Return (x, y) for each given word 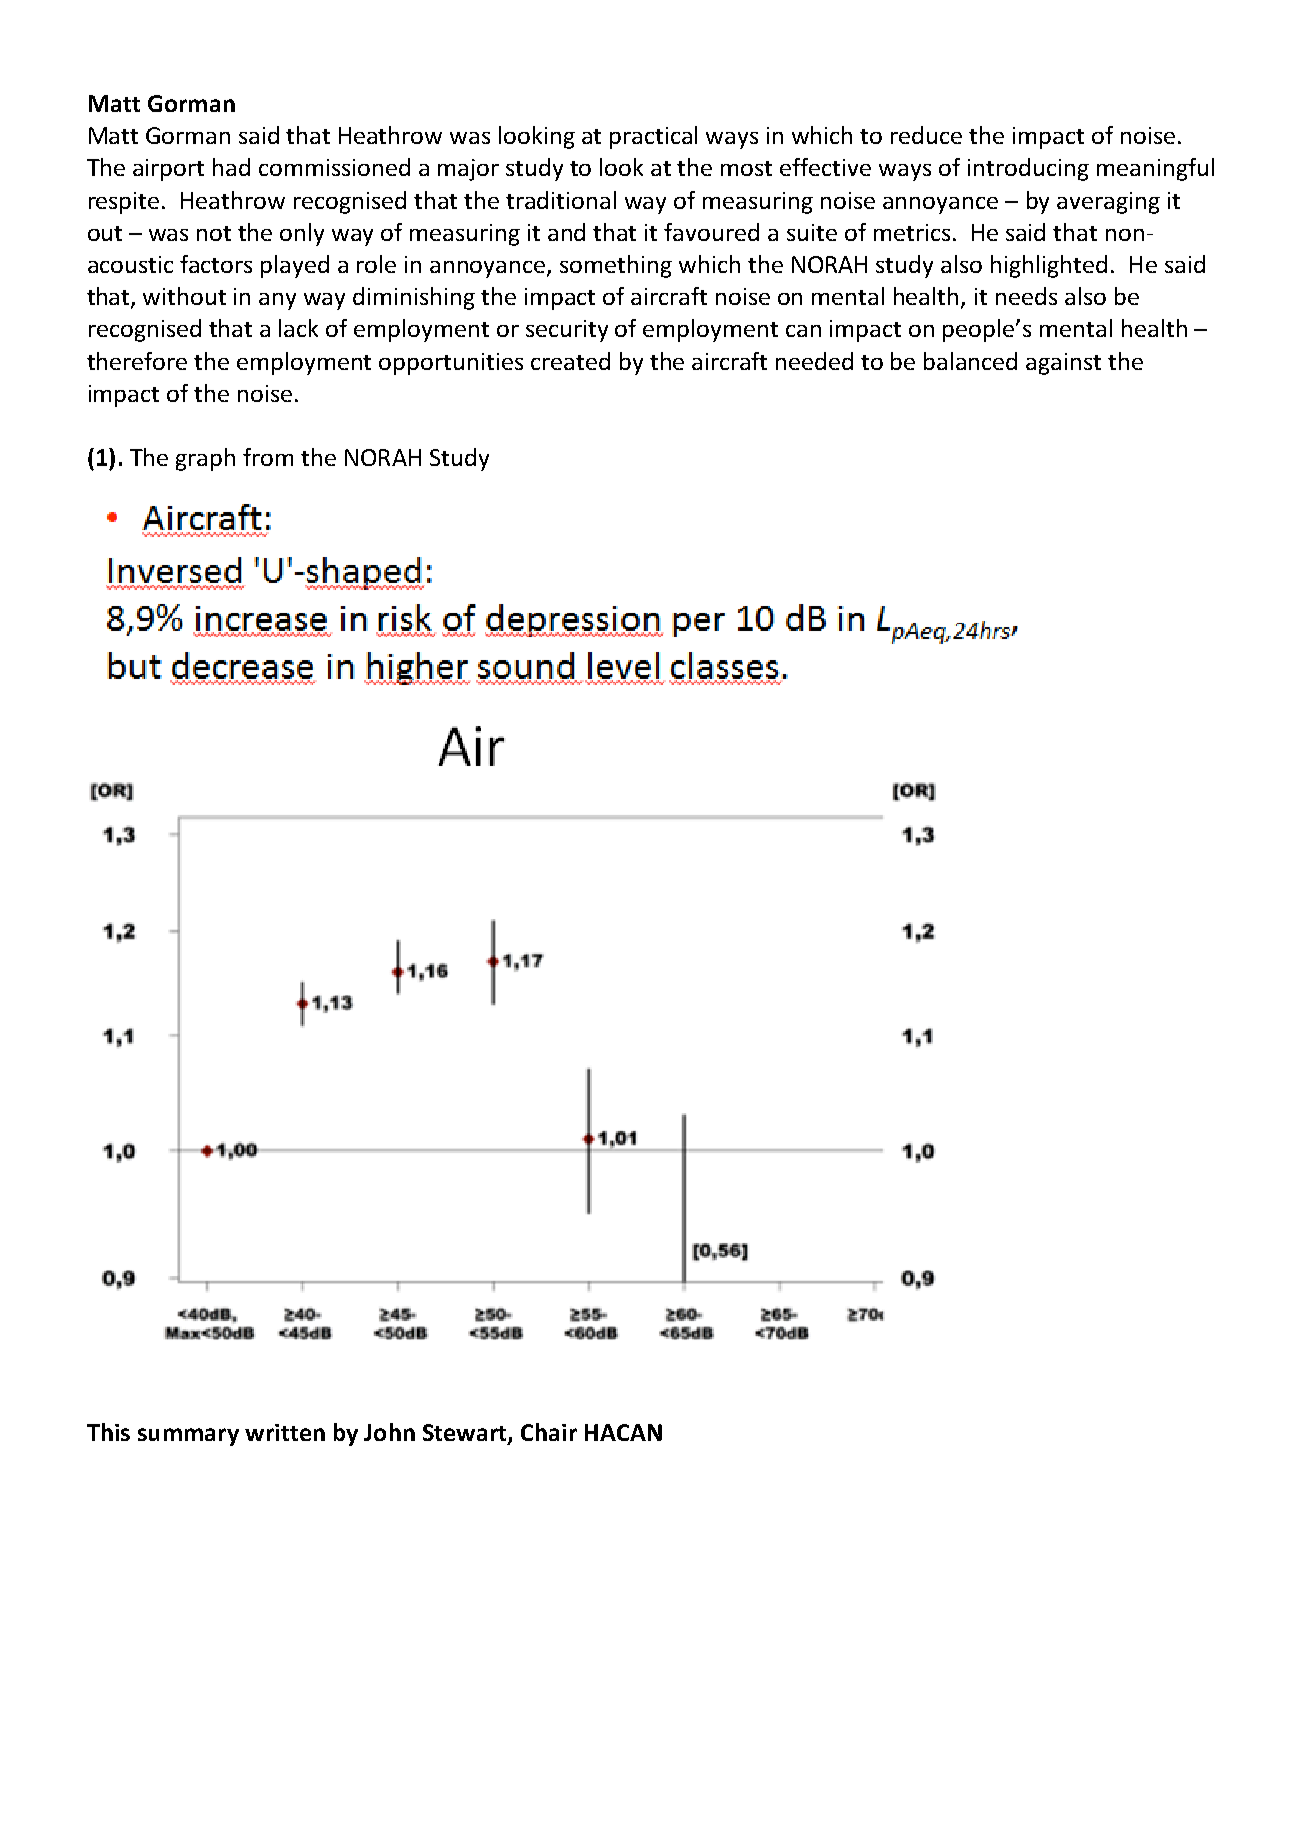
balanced (970, 361)
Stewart (466, 1434)
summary (188, 1437)
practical (653, 137)
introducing (1028, 169)
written (285, 1432)
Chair (549, 1432)
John (389, 1432)
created (570, 361)
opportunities (451, 364)
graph (205, 459)
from (268, 457)
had (231, 167)
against (1063, 364)
